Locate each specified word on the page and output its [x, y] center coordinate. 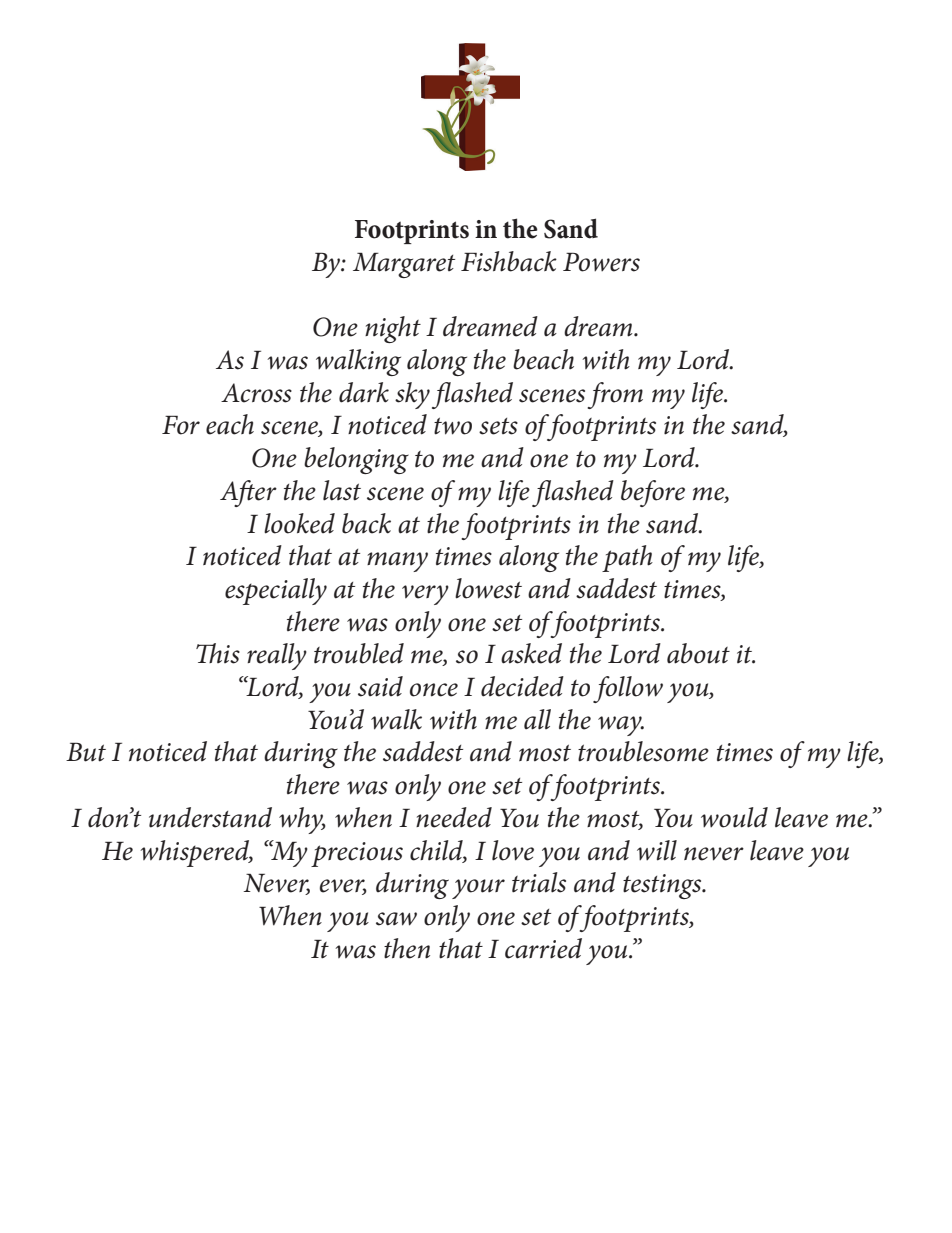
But [86, 752]
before [653, 493]
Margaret [404, 265]
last [342, 490]
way [621, 726]
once [434, 690]
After [248, 493]
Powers [601, 262]
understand [210, 817]
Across [256, 393]
